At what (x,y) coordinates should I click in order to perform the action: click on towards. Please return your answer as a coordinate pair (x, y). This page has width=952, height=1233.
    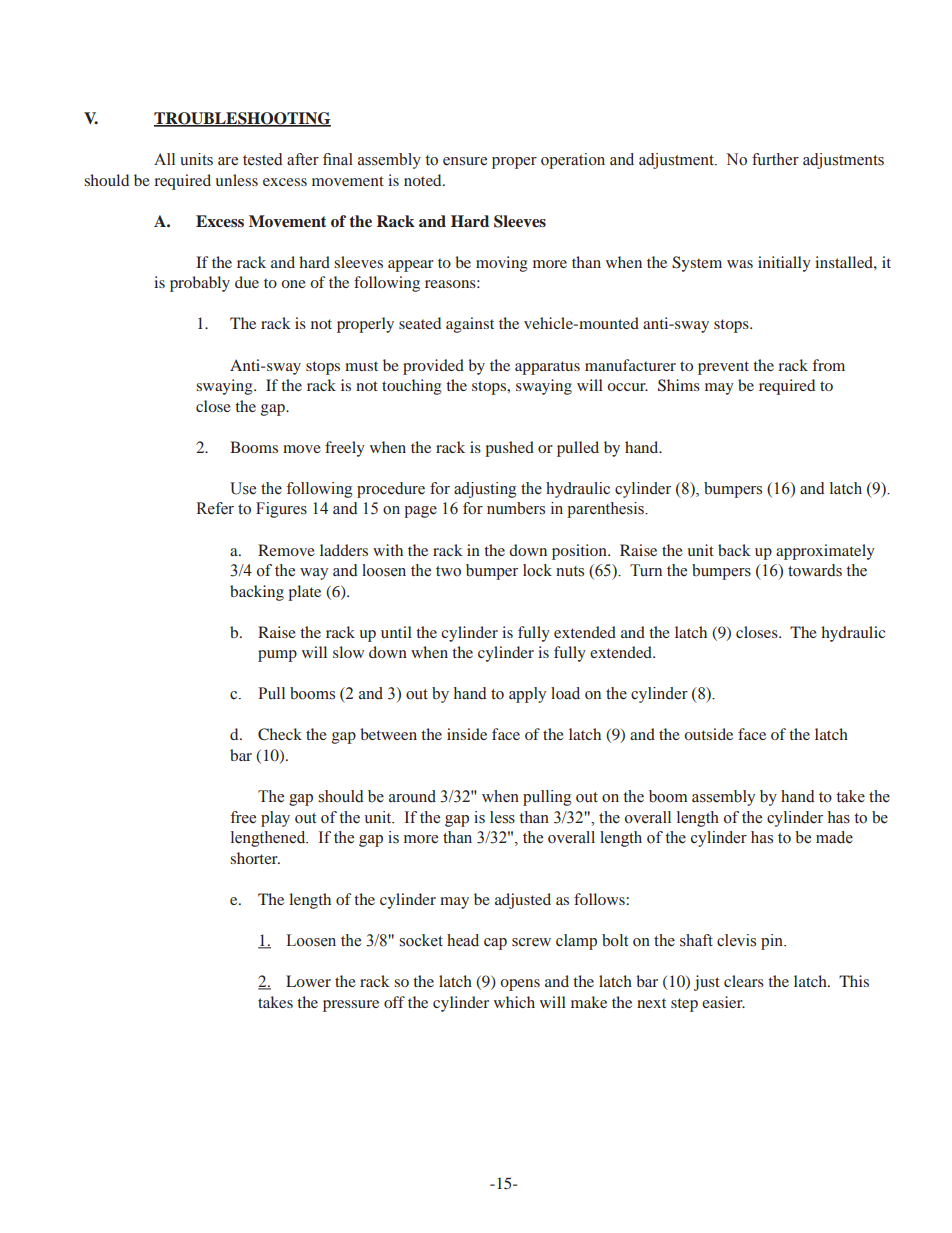
    Looking at the image, I should click on (815, 570).
